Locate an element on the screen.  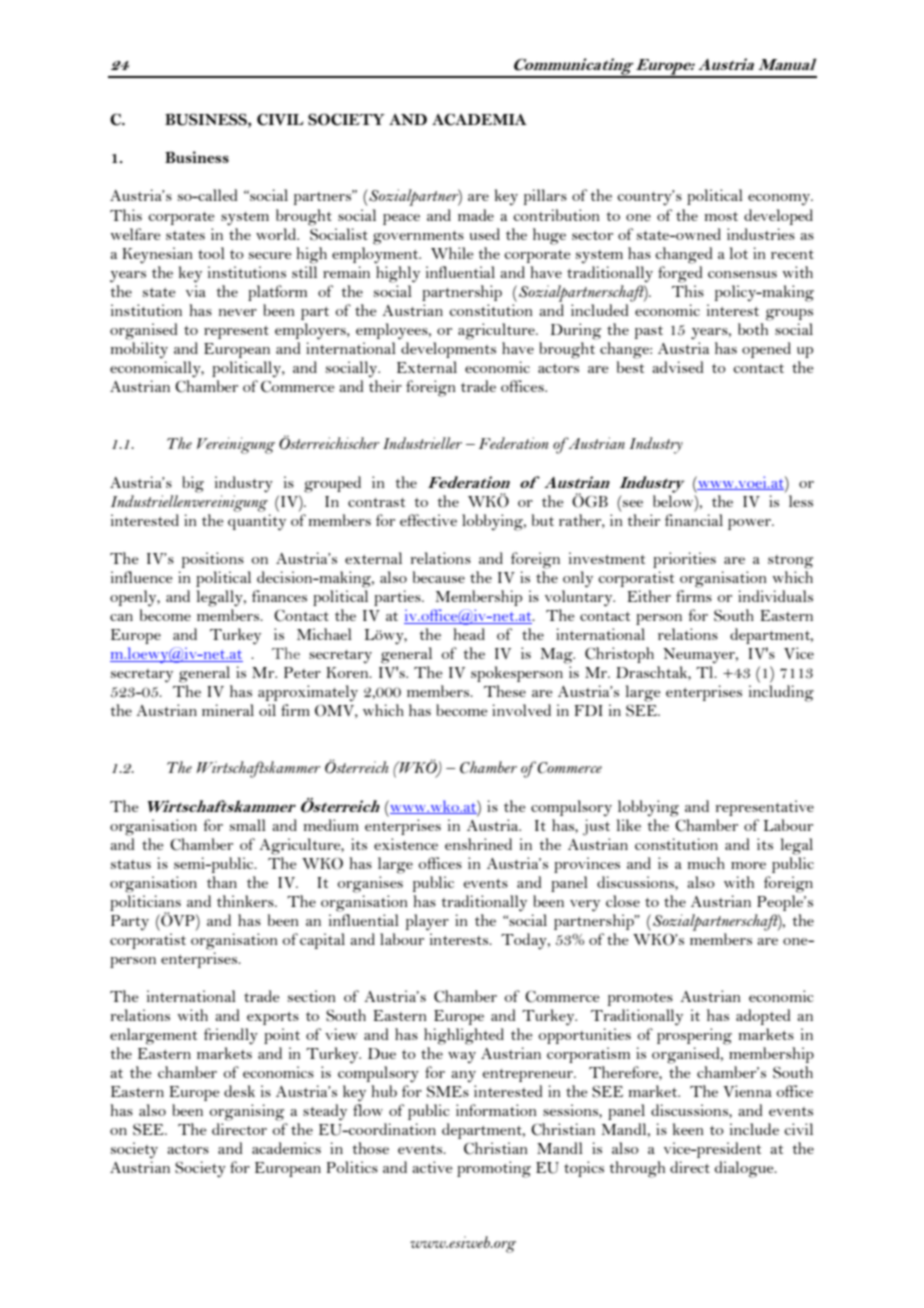
ACADEMIA is located at coordinates (479, 119).
